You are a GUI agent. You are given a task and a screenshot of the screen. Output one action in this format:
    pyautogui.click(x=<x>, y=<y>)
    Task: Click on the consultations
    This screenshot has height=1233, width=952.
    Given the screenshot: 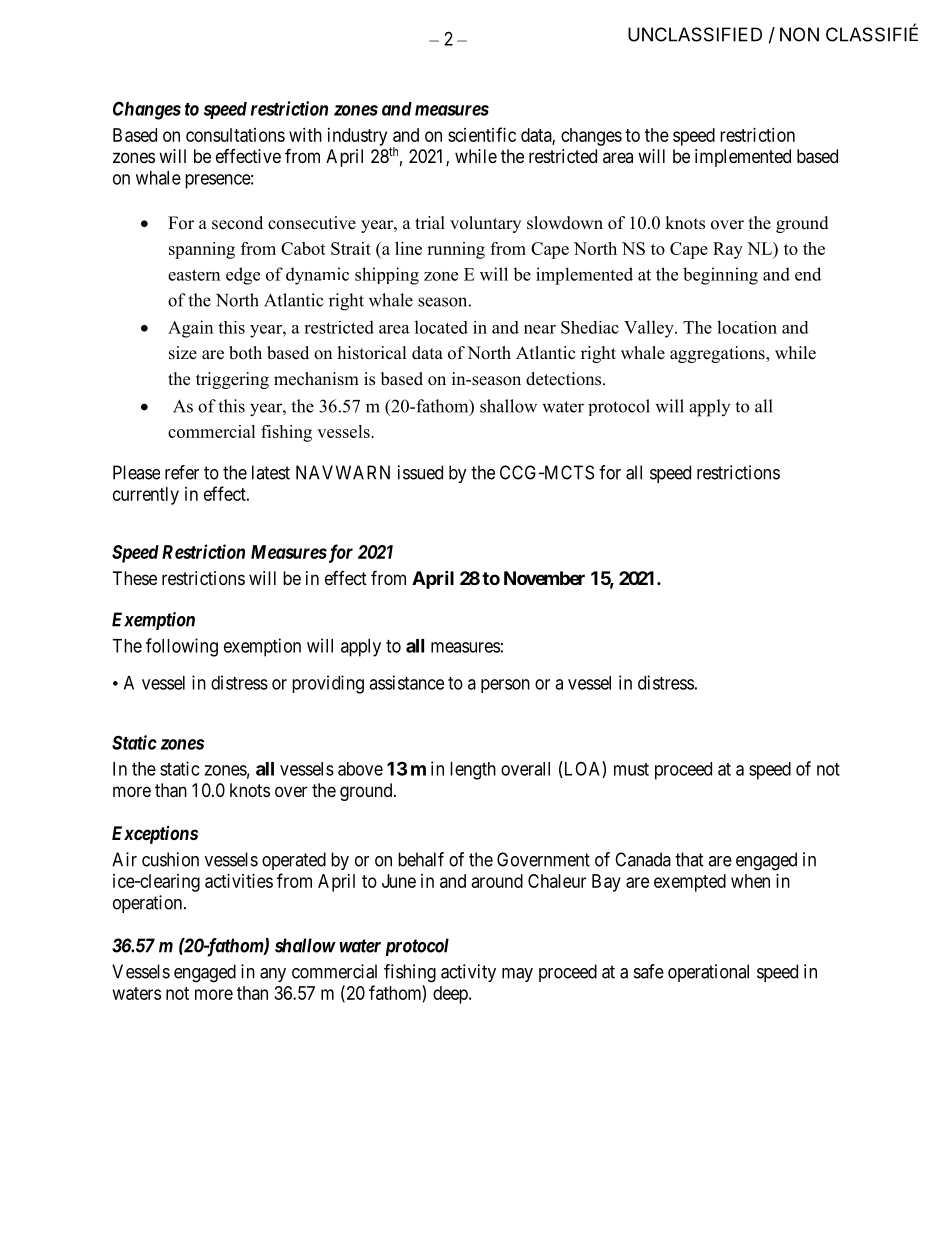 What is the action you would take?
    pyautogui.click(x=235, y=135)
